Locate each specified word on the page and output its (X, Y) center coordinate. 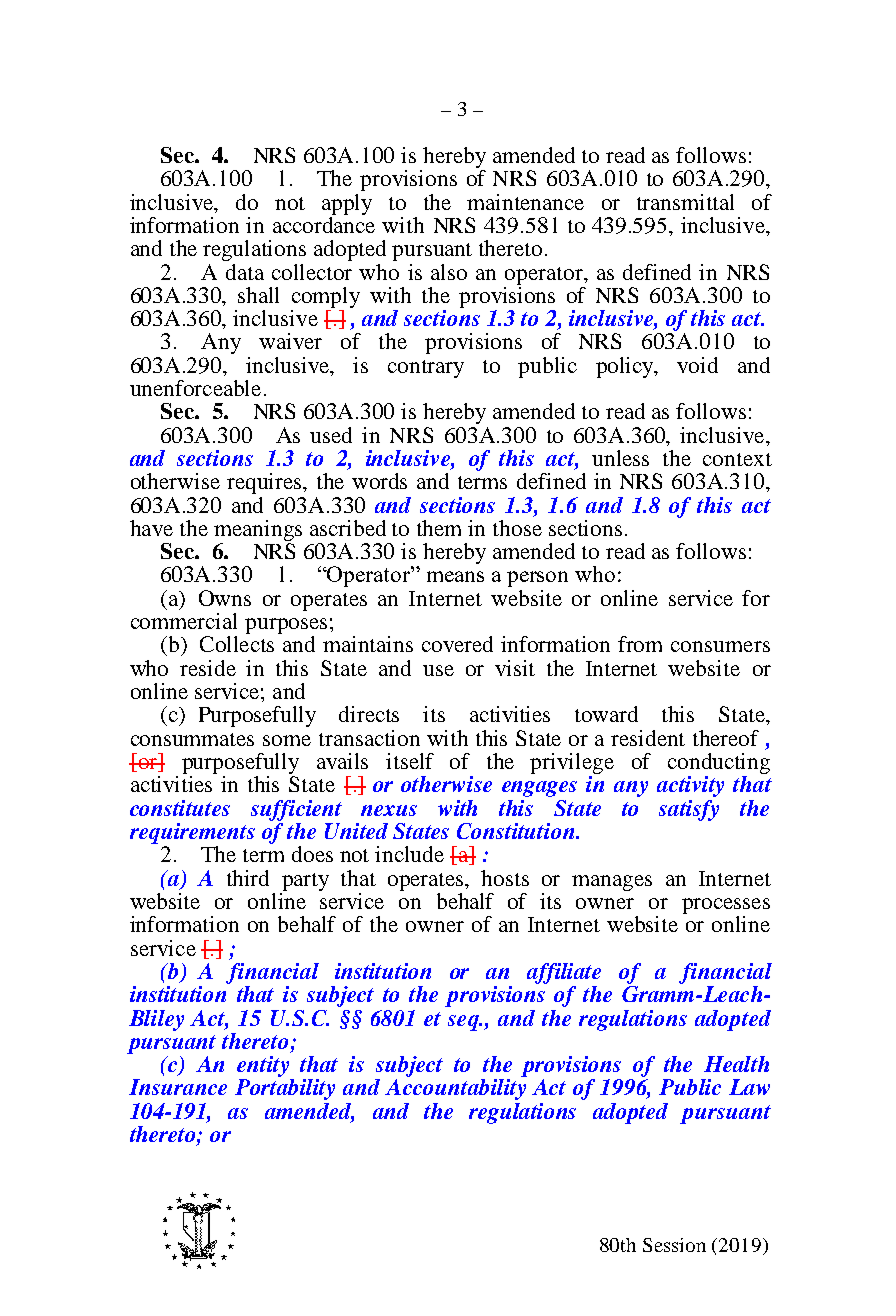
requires (265, 483)
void (697, 365)
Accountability (455, 1089)
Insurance (178, 1087)
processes (726, 907)
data (245, 272)
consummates (192, 739)
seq (464, 1023)
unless (620, 458)
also (449, 272)
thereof (726, 738)
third (248, 878)
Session (674, 1245)
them (439, 528)
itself (410, 761)
